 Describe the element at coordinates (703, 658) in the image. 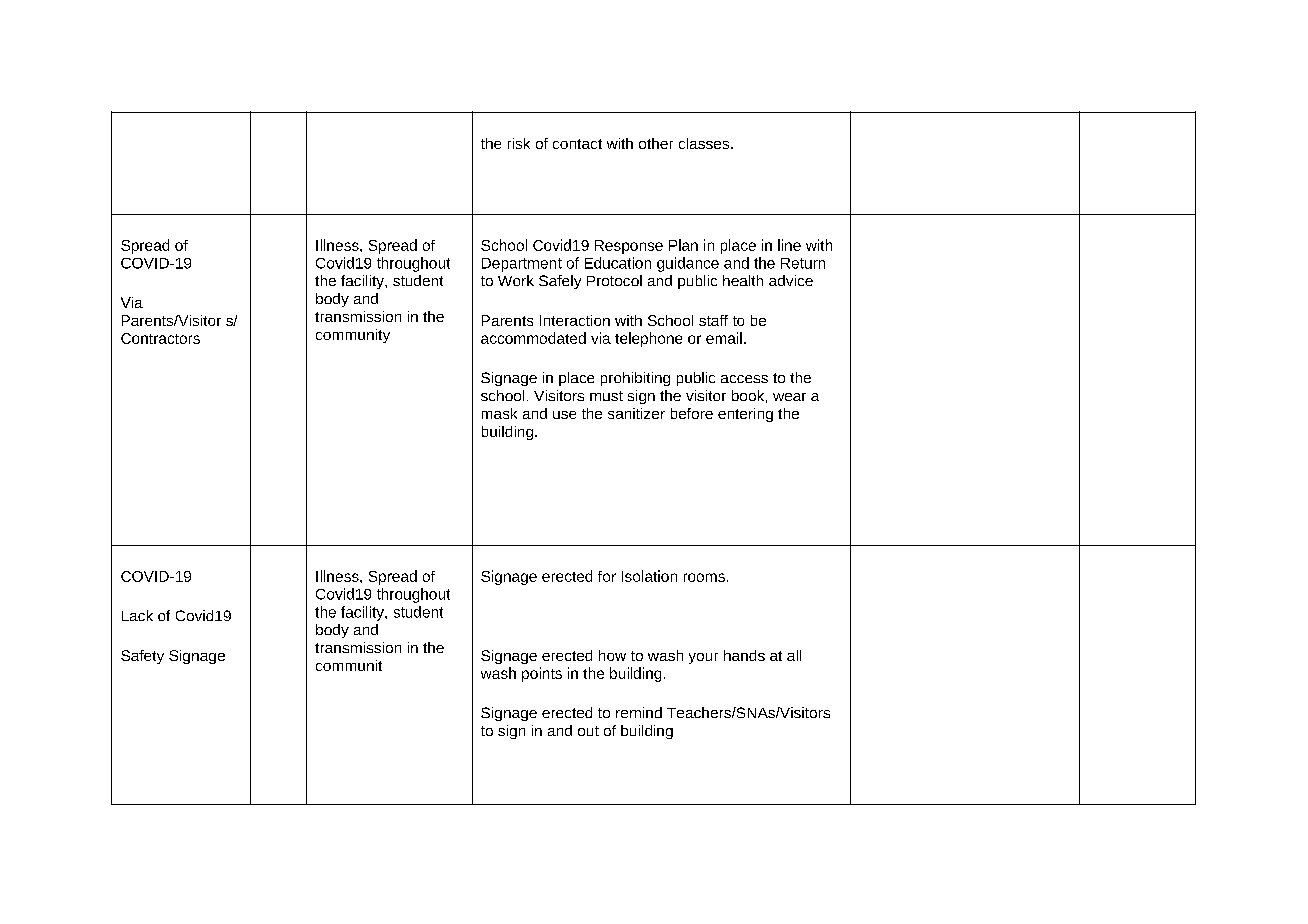

I see `your` at that location.
